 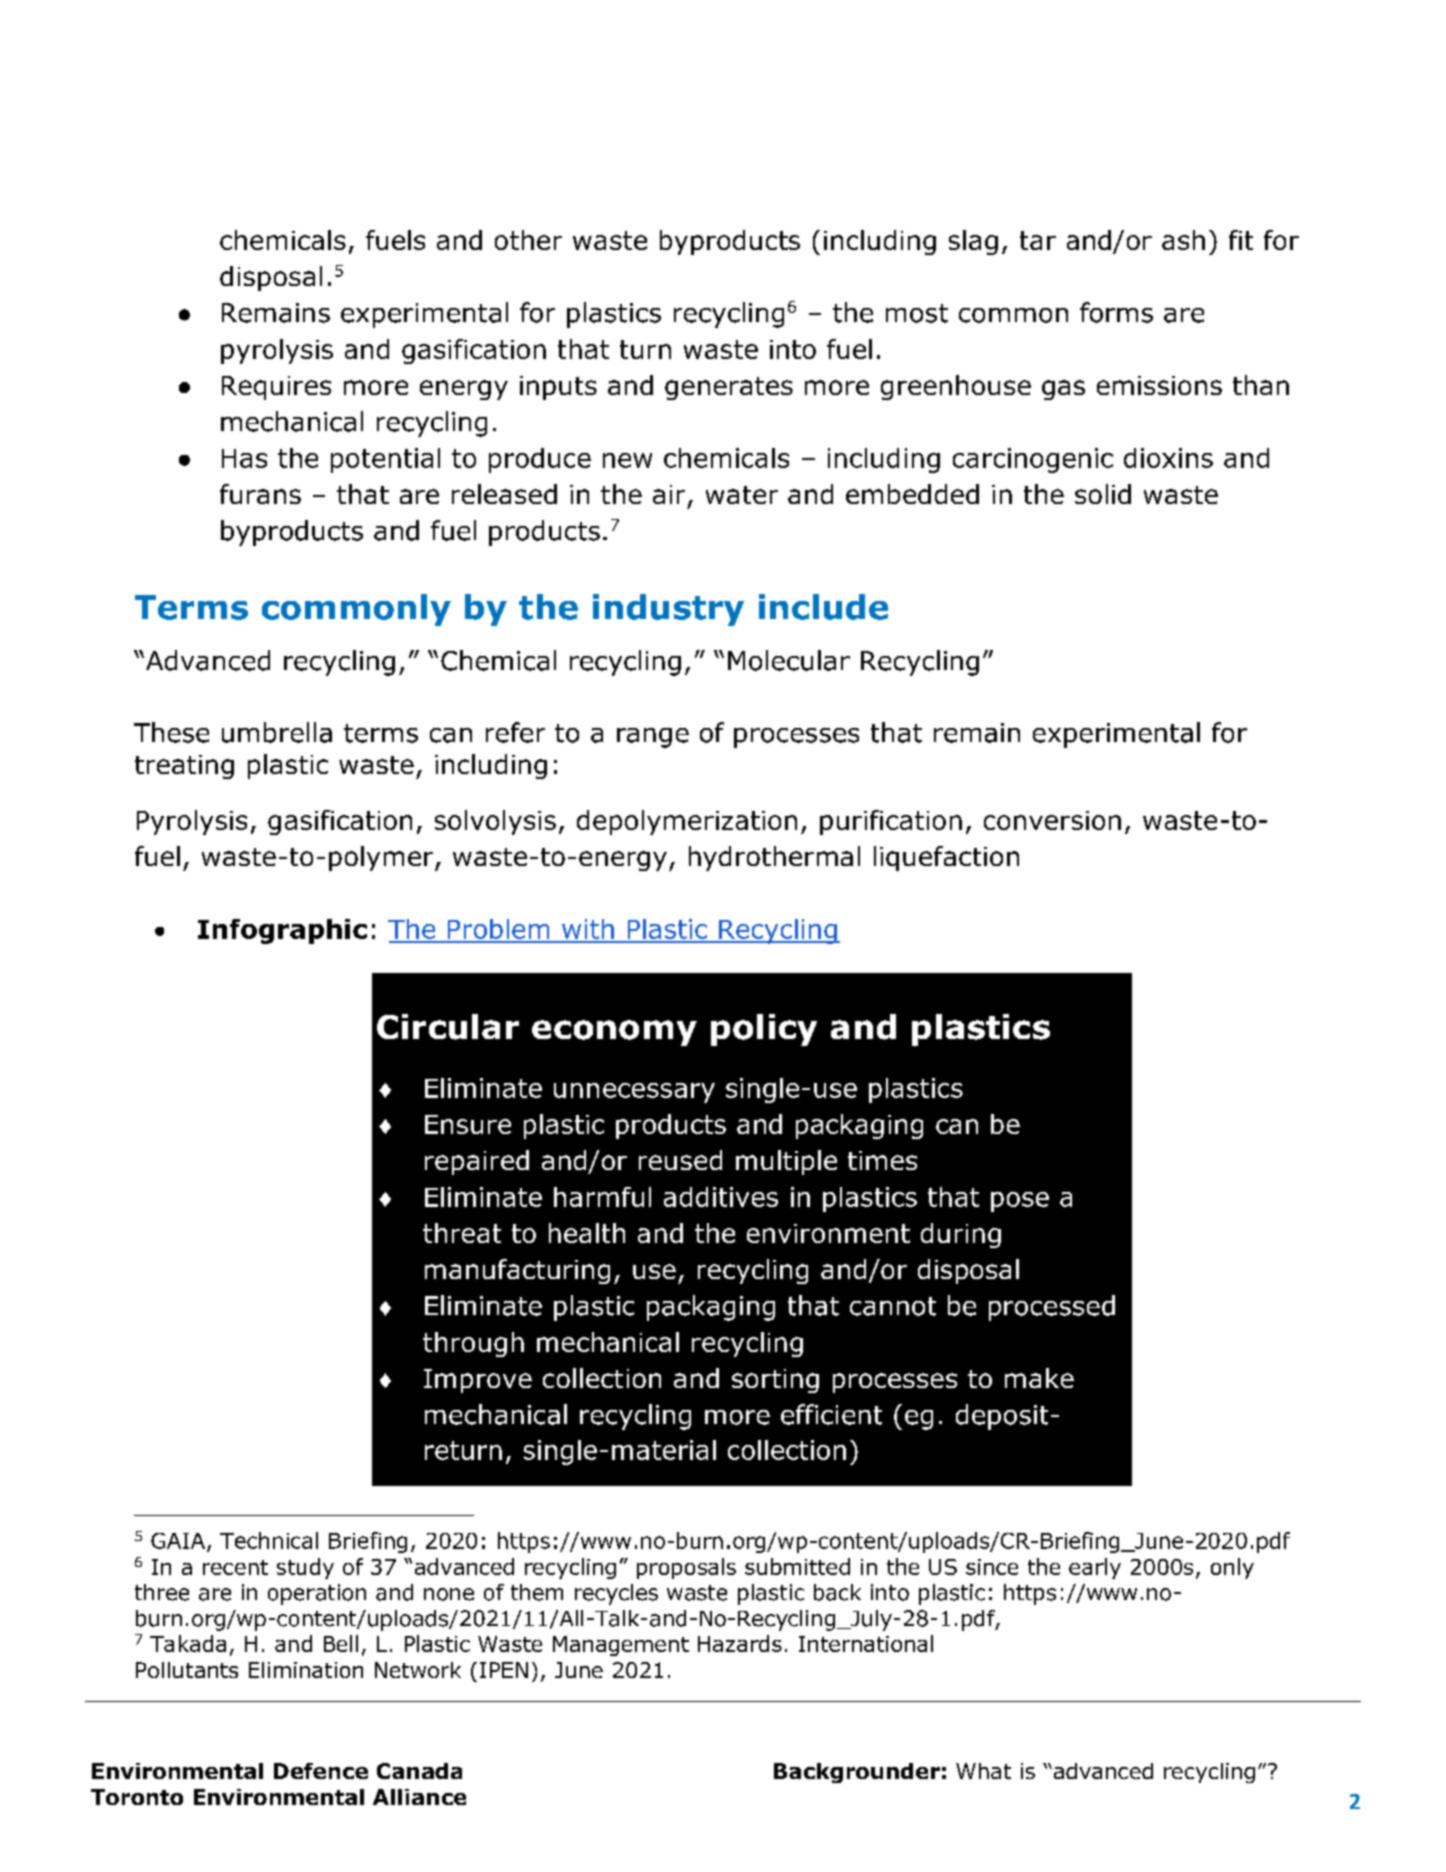 I want to click on forms, so click(x=1116, y=312).
